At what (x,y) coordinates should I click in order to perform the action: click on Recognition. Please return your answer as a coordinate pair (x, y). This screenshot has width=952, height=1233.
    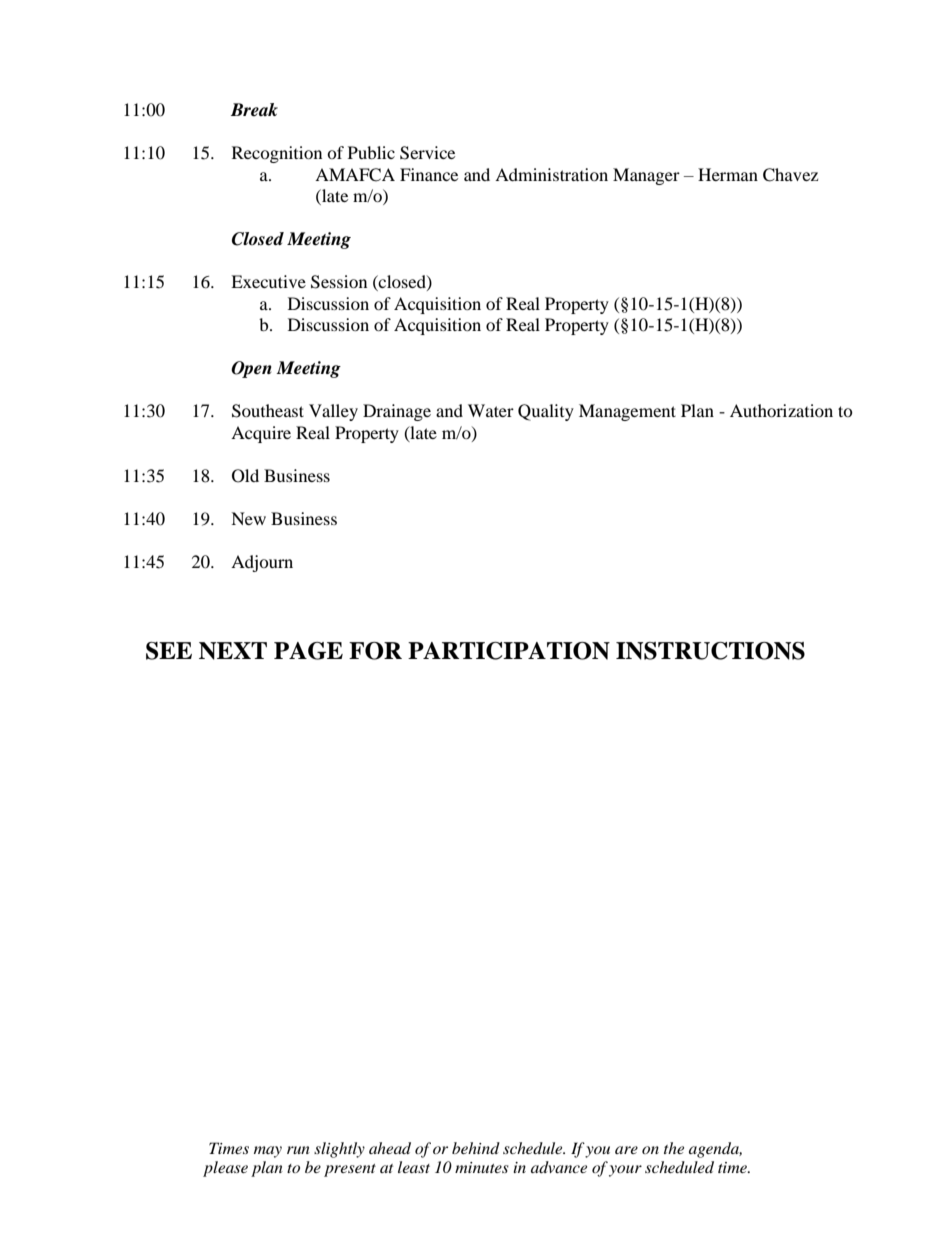
    Looking at the image, I should click on (277, 154).
